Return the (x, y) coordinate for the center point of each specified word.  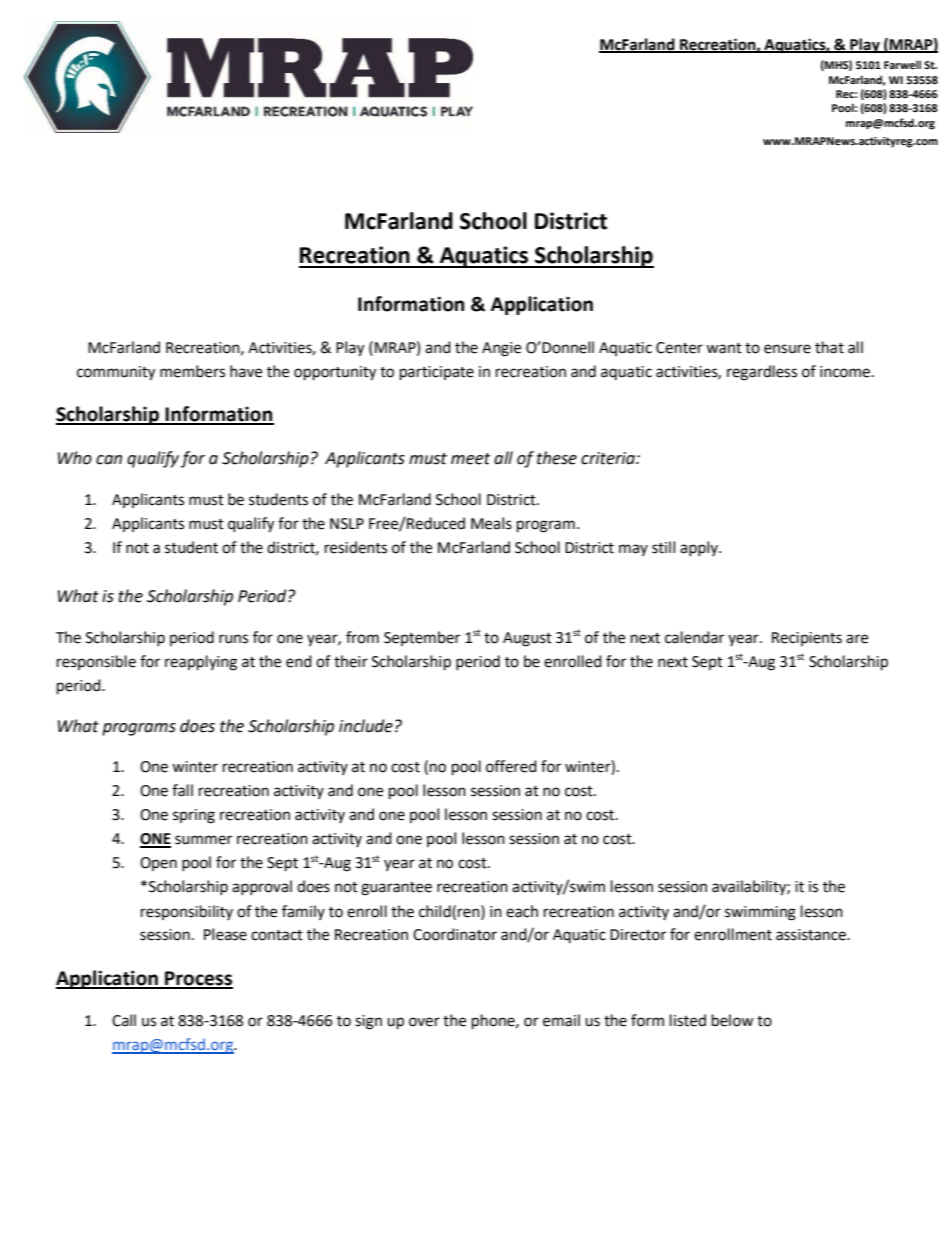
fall (182, 790)
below (733, 1020)
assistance (812, 935)
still (663, 547)
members (192, 371)
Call (124, 1020)
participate (437, 373)
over (424, 1022)
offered (511, 766)
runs (233, 639)
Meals (491, 523)
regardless (762, 373)
